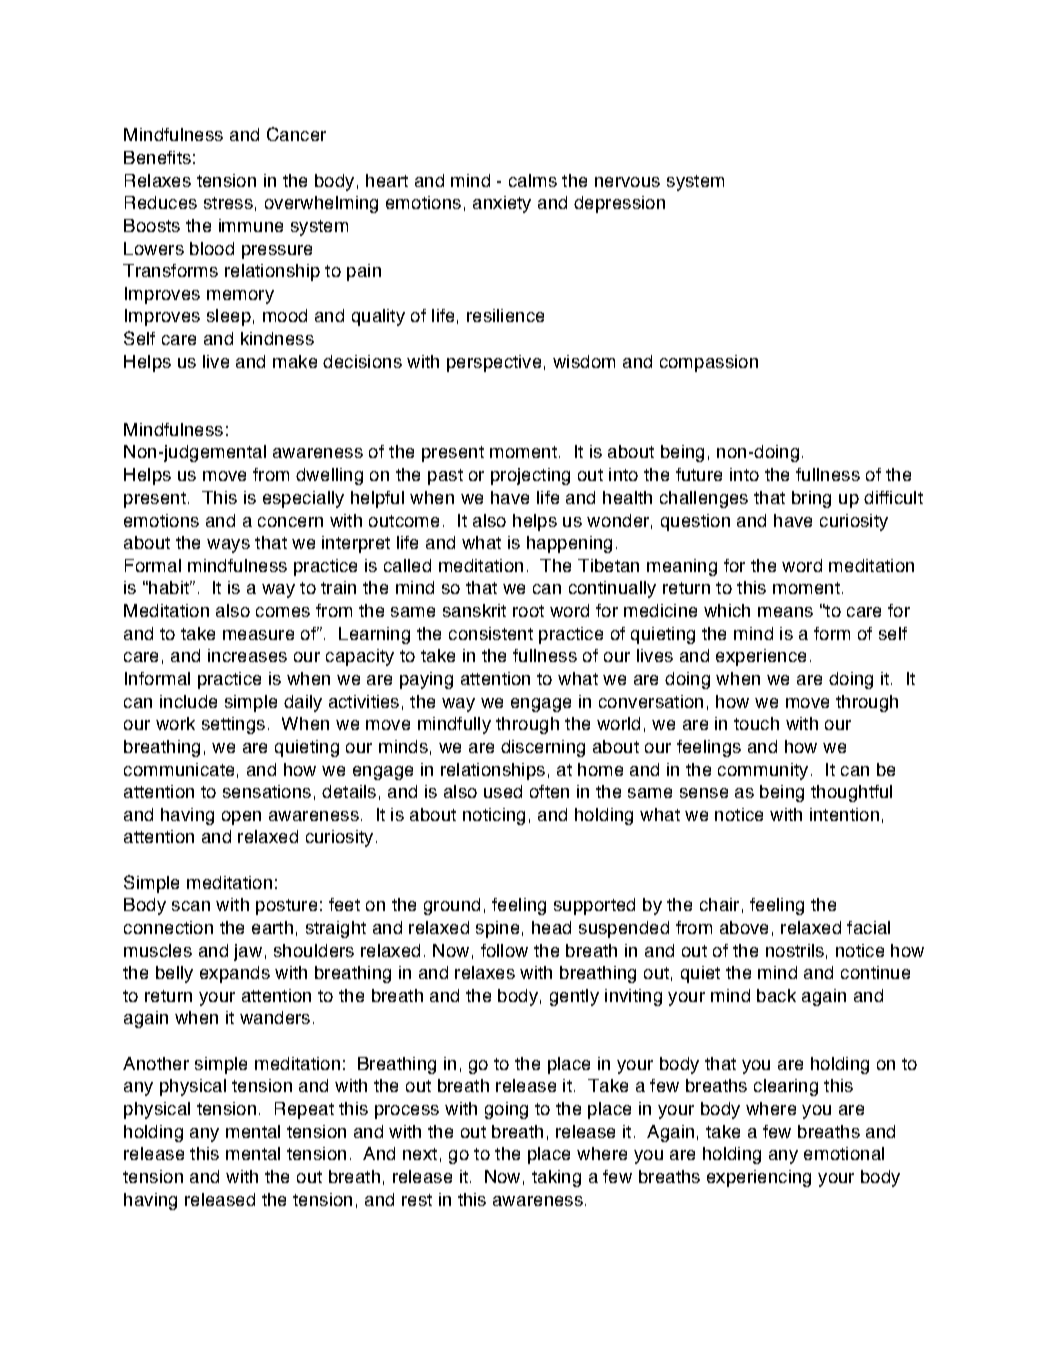  What do you see at coordinates (569, 544) in the screenshot?
I see `happening` at bounding box center [569, 544].
